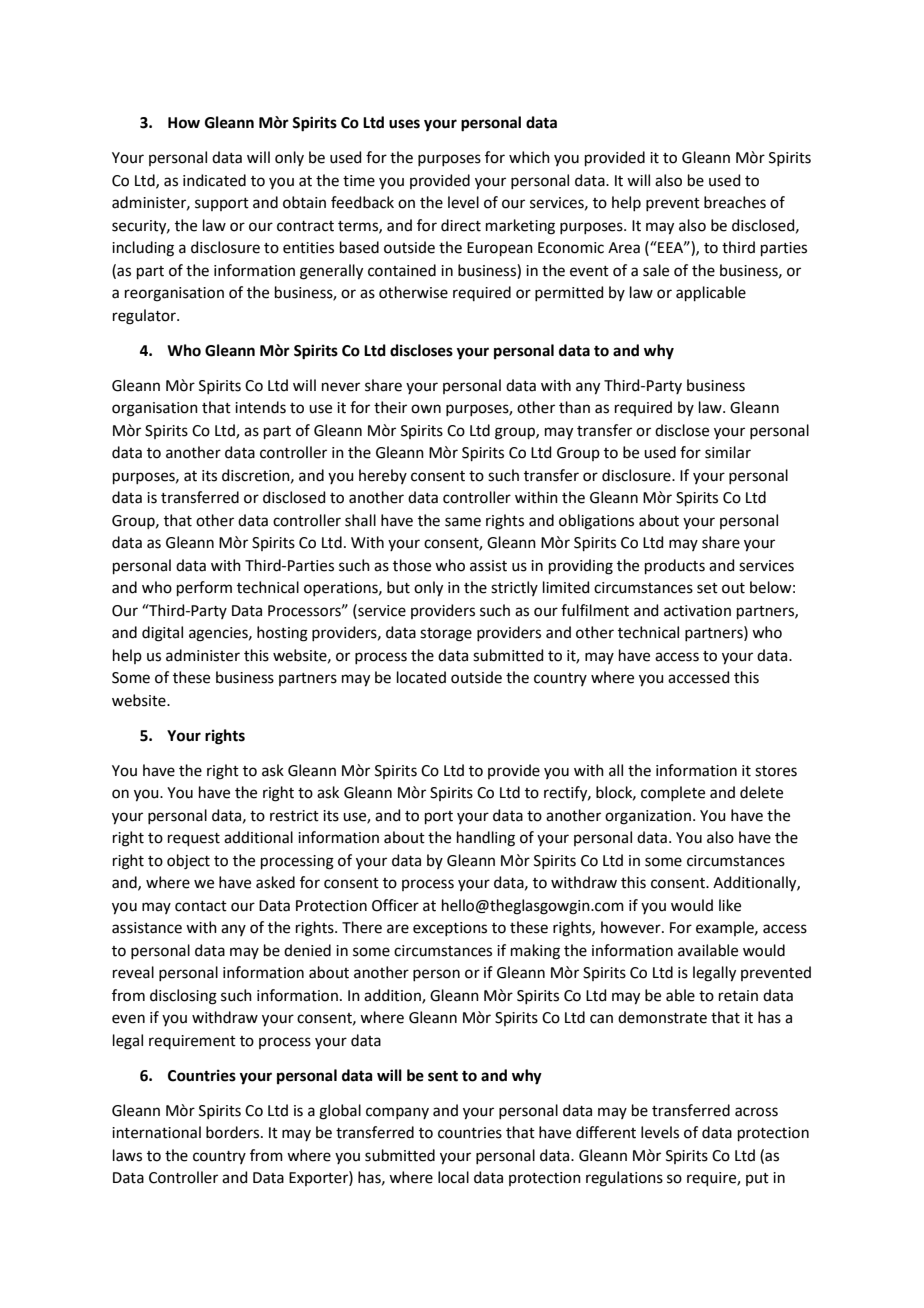 This image has width=924, height=1308. I want to click on uses, so click(404, 124).
